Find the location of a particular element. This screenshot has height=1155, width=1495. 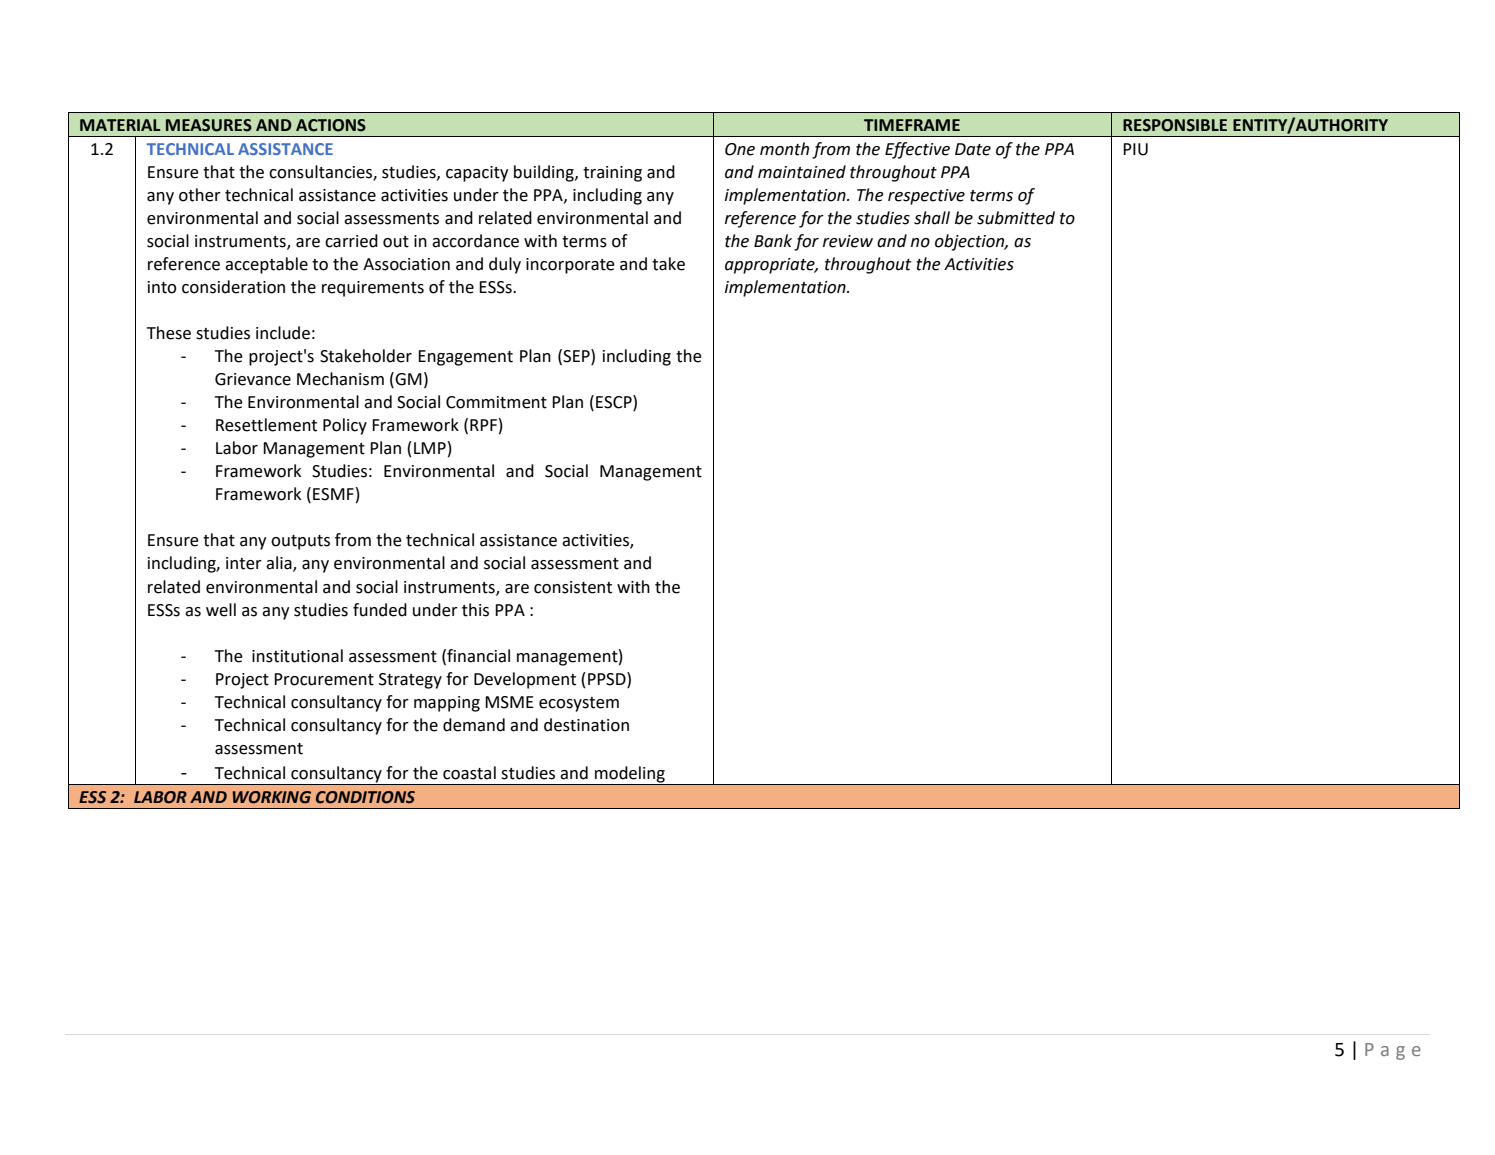

MEASURES is located at coordinates (209, 125).
